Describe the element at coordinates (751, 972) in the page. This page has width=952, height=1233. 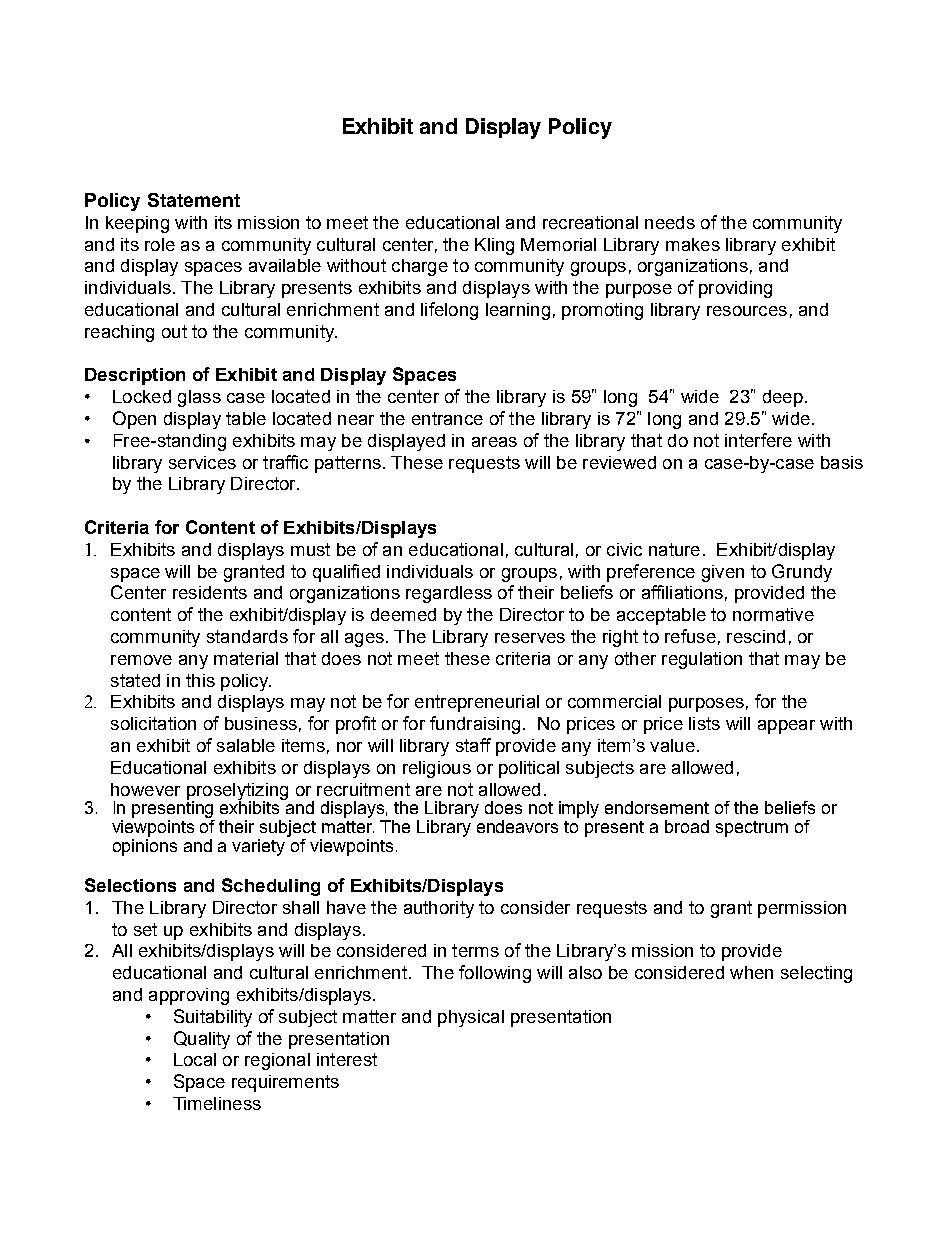
I see `when` at that location.
